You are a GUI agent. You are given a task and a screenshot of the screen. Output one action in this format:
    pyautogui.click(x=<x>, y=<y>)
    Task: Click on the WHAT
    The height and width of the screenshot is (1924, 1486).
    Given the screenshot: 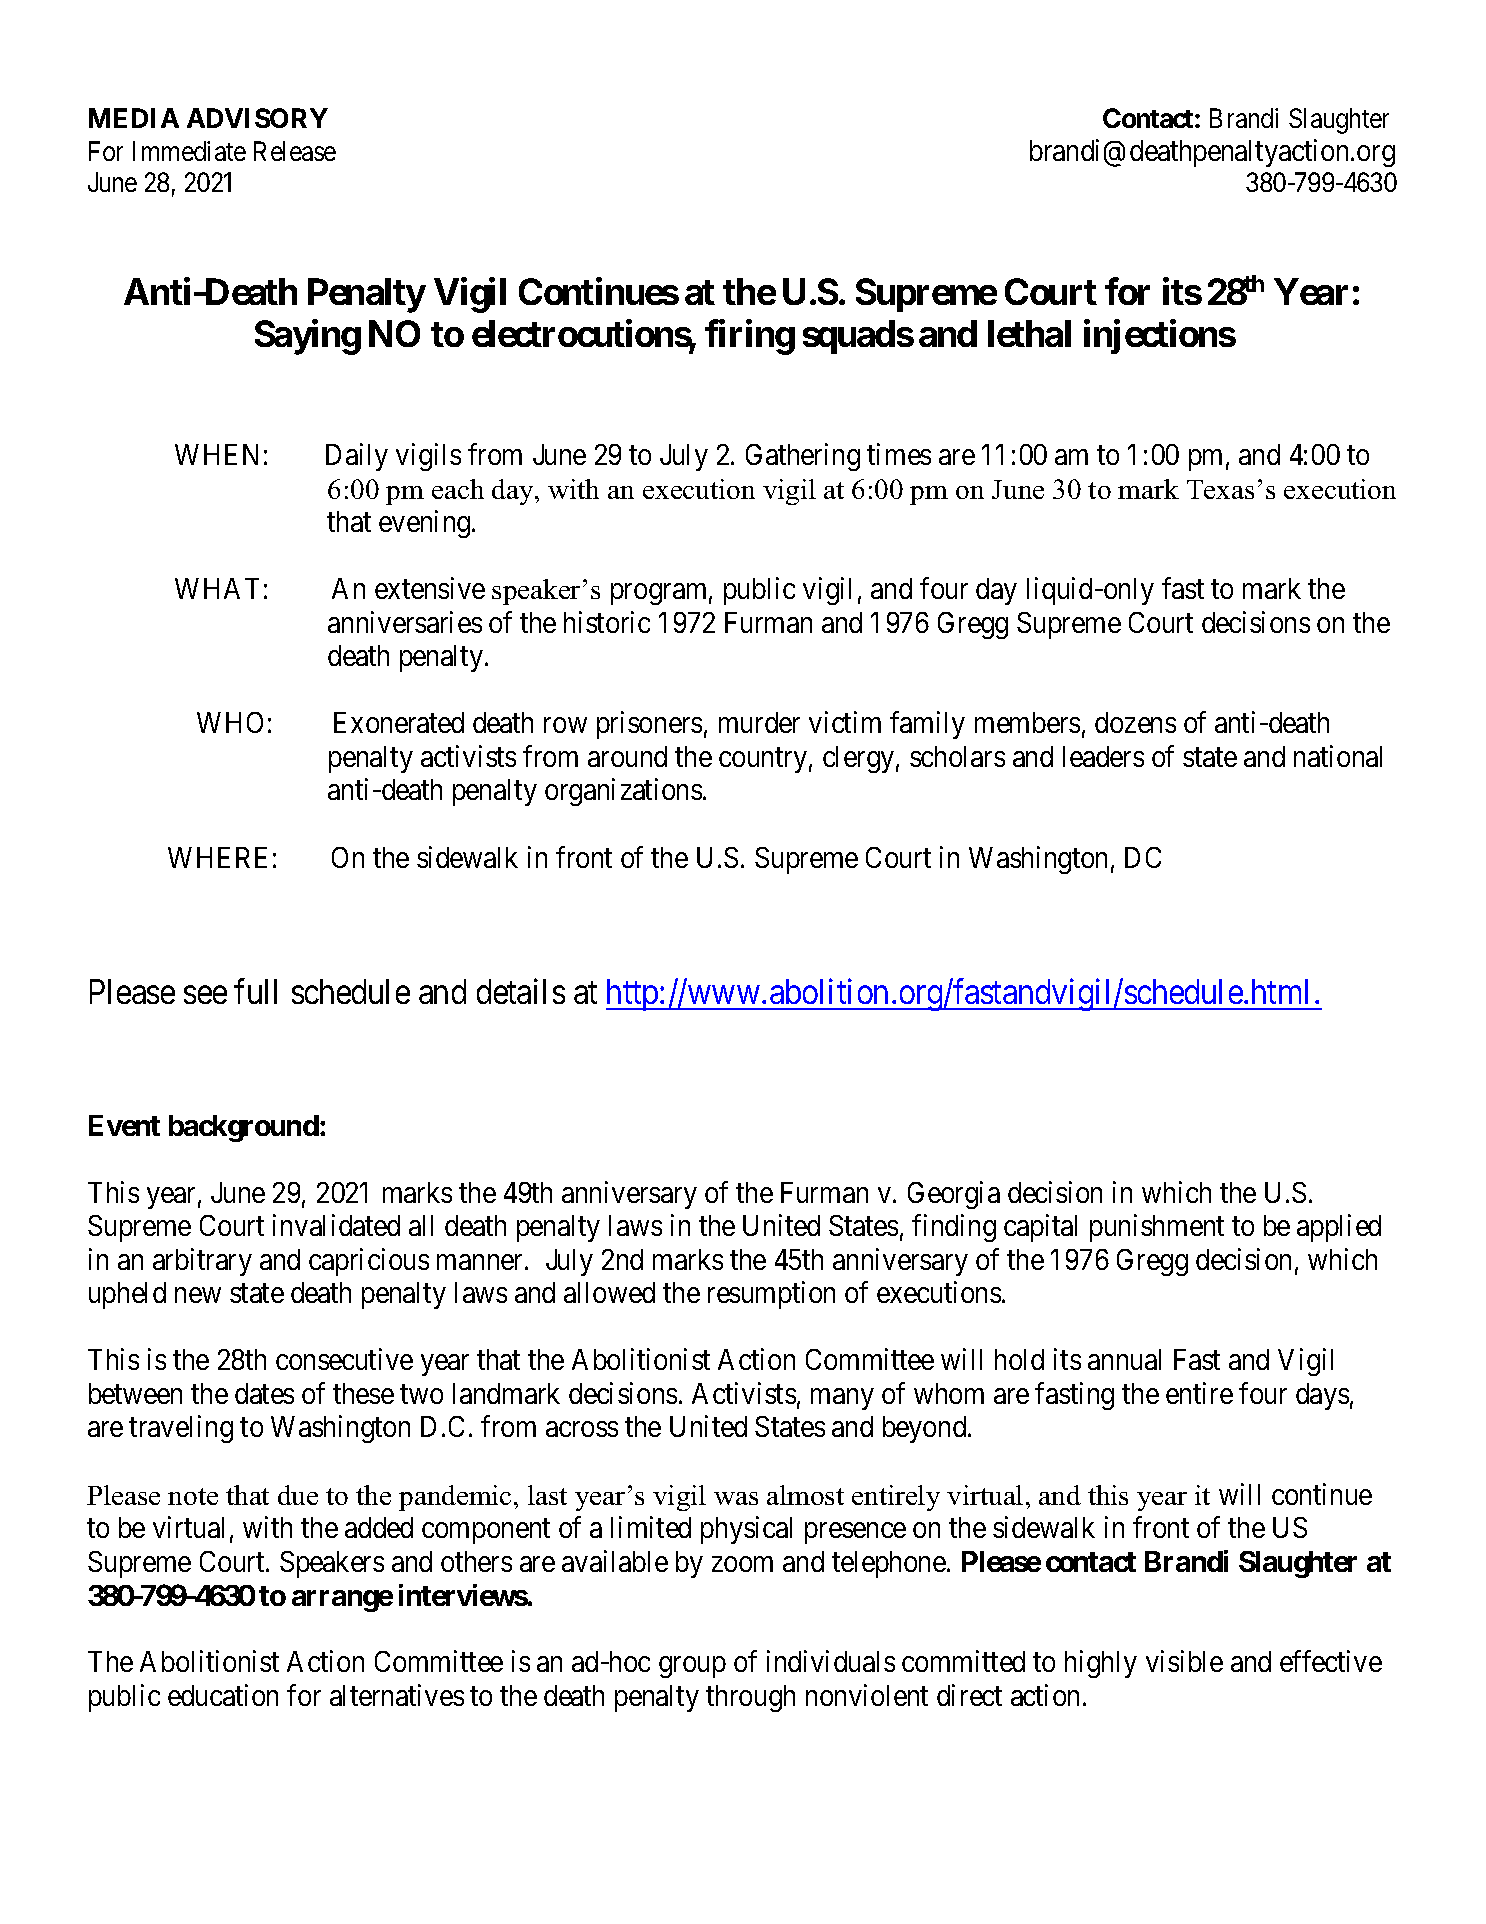 What is the action you would take?
    pyautogui.click(x=217, y=588)
